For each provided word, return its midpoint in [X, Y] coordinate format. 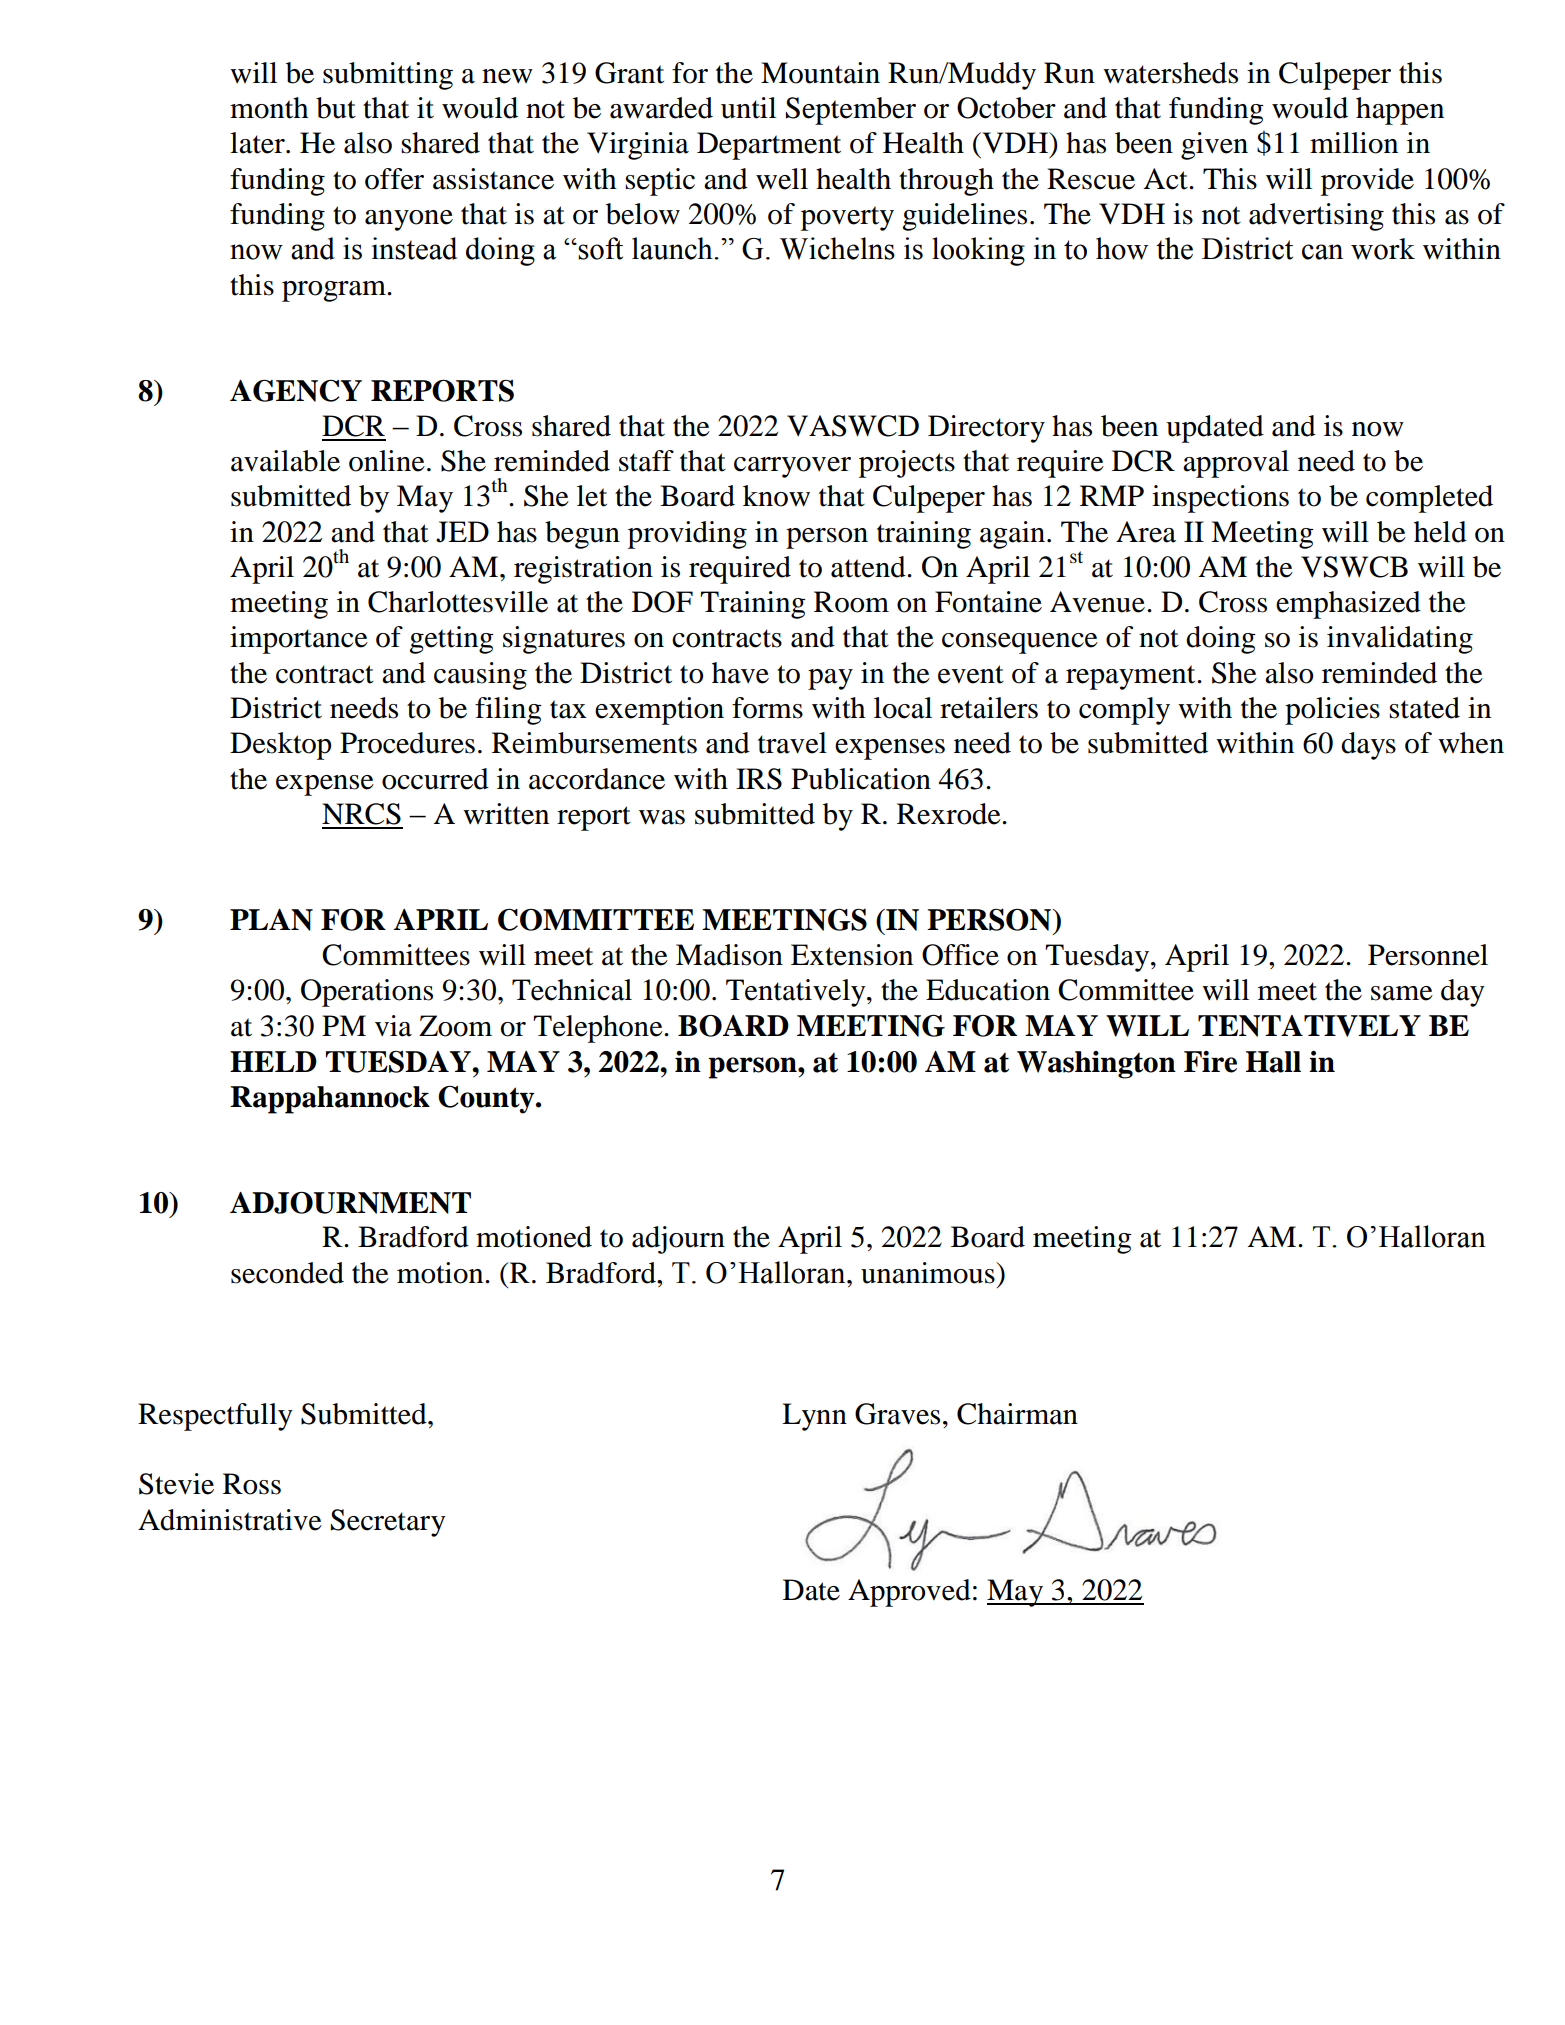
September [851, 111]
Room [851, 602]
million [1354, 143]
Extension [852, 955]
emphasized [1348, 605]
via [393, 1026]
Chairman [1017, 1414]
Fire [1210, 1062]
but [336, 108]
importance [299, 640]
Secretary [388, 1523]
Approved [909, 1593]
